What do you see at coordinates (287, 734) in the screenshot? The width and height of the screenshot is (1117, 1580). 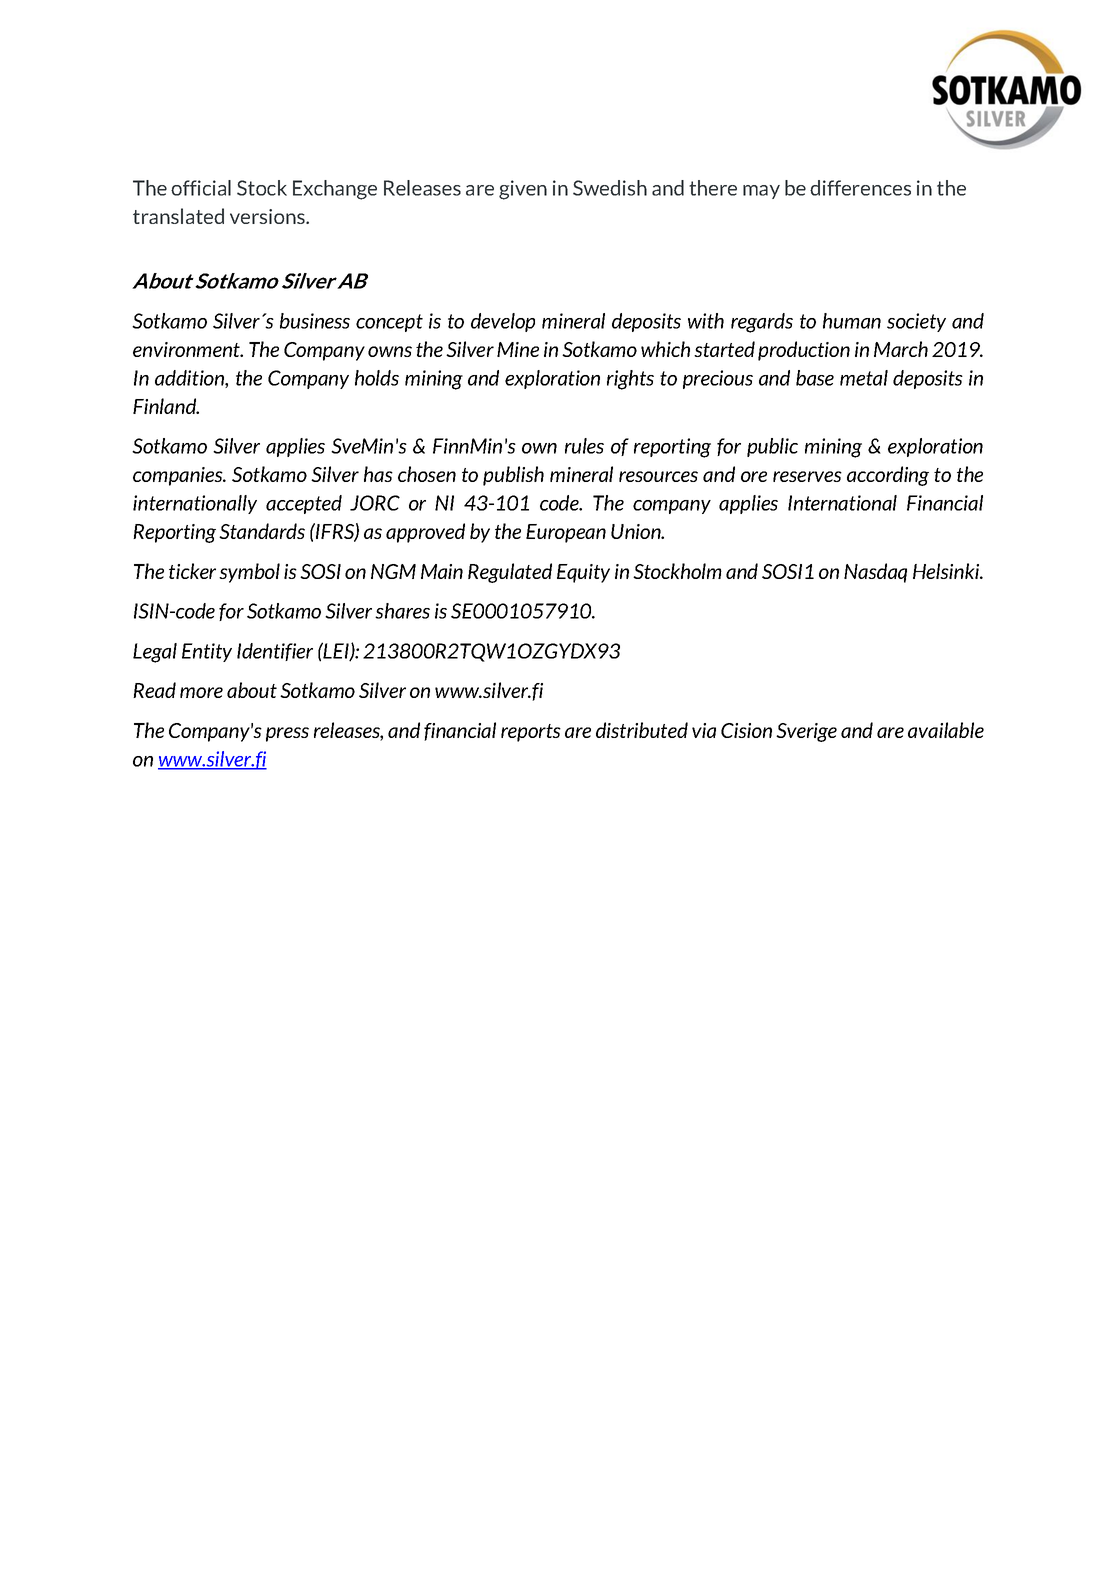 I see `press` at bounding box center [287, 734].
